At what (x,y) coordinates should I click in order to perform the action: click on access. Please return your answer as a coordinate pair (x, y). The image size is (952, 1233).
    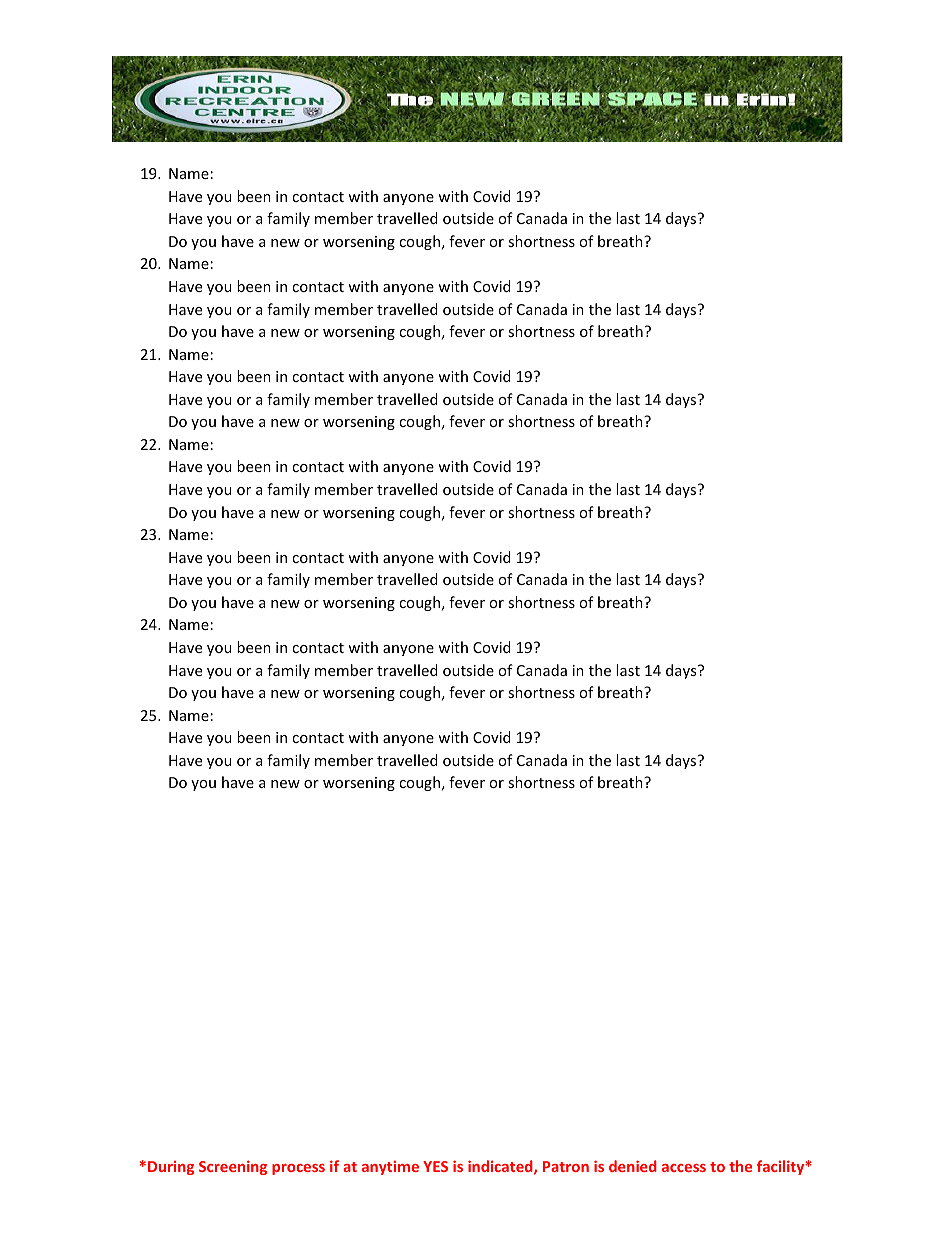
    Looking at the image, I should click on (684, 1168).
